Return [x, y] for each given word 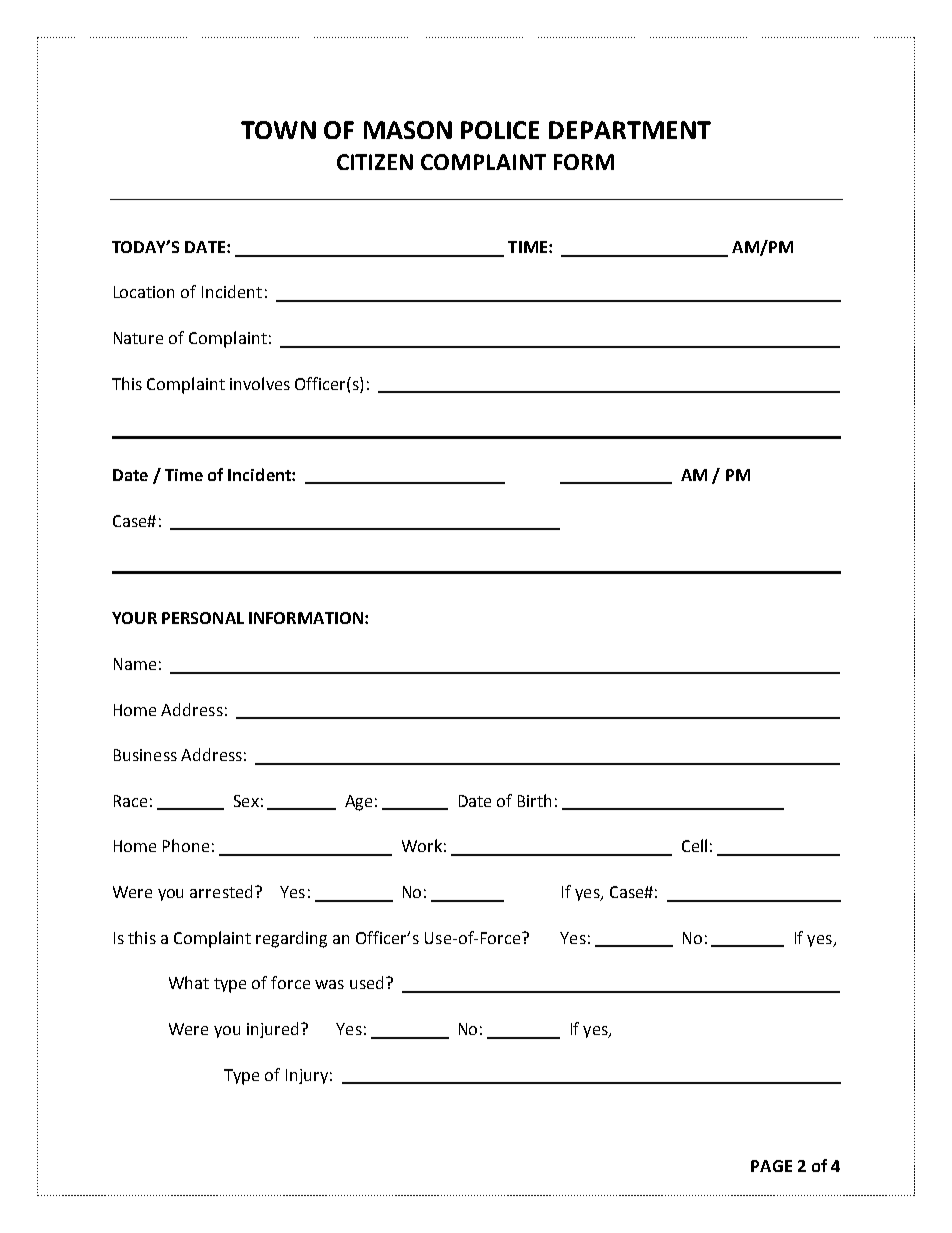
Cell [694, 845]
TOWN [278, 130]
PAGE [771, 1166]
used [366, 982]
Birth [534, 800]
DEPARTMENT [630, 130]
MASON [408, 130]
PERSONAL [203, 618]
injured [272, 1030]
